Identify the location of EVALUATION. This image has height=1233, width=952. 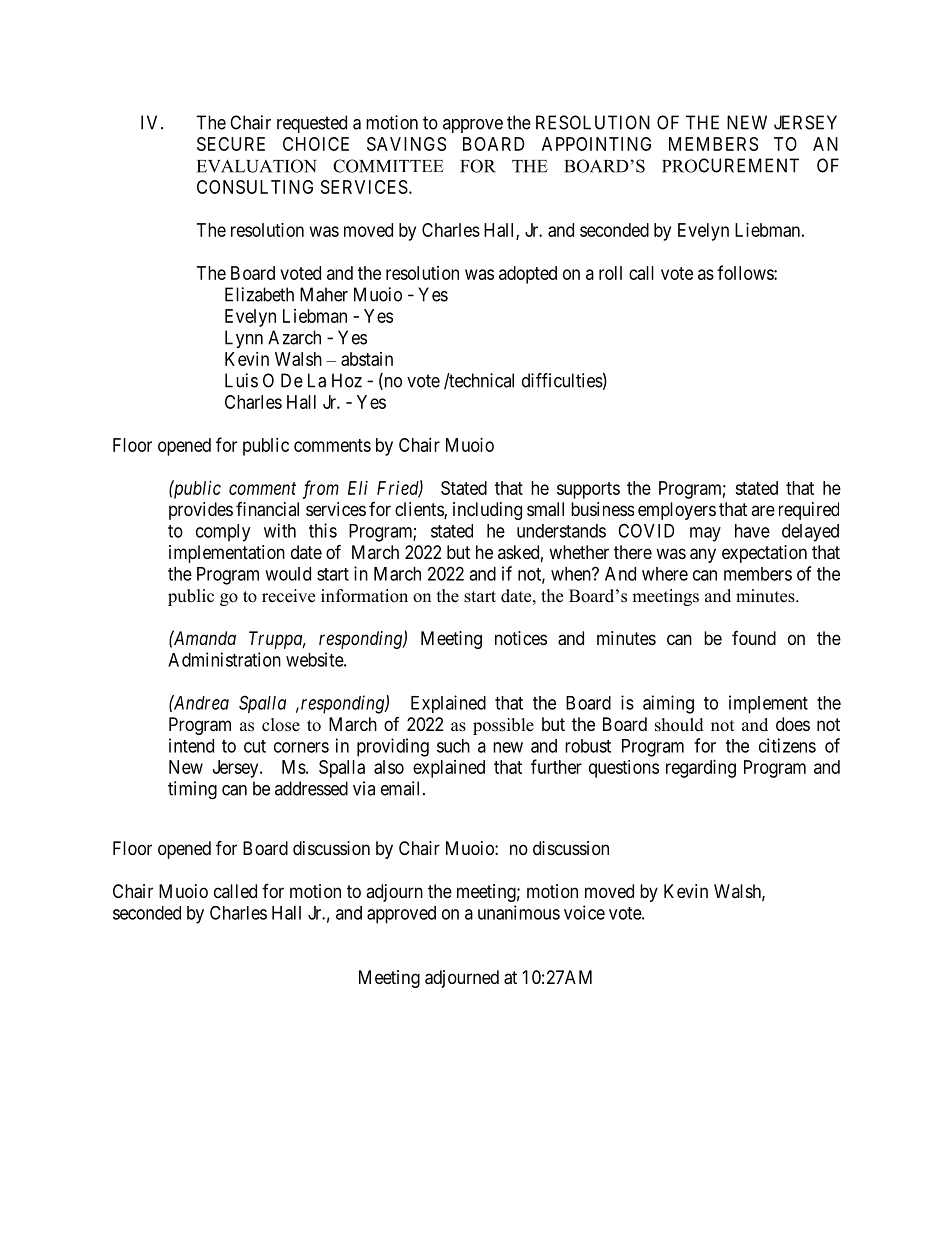
(257, 166).
